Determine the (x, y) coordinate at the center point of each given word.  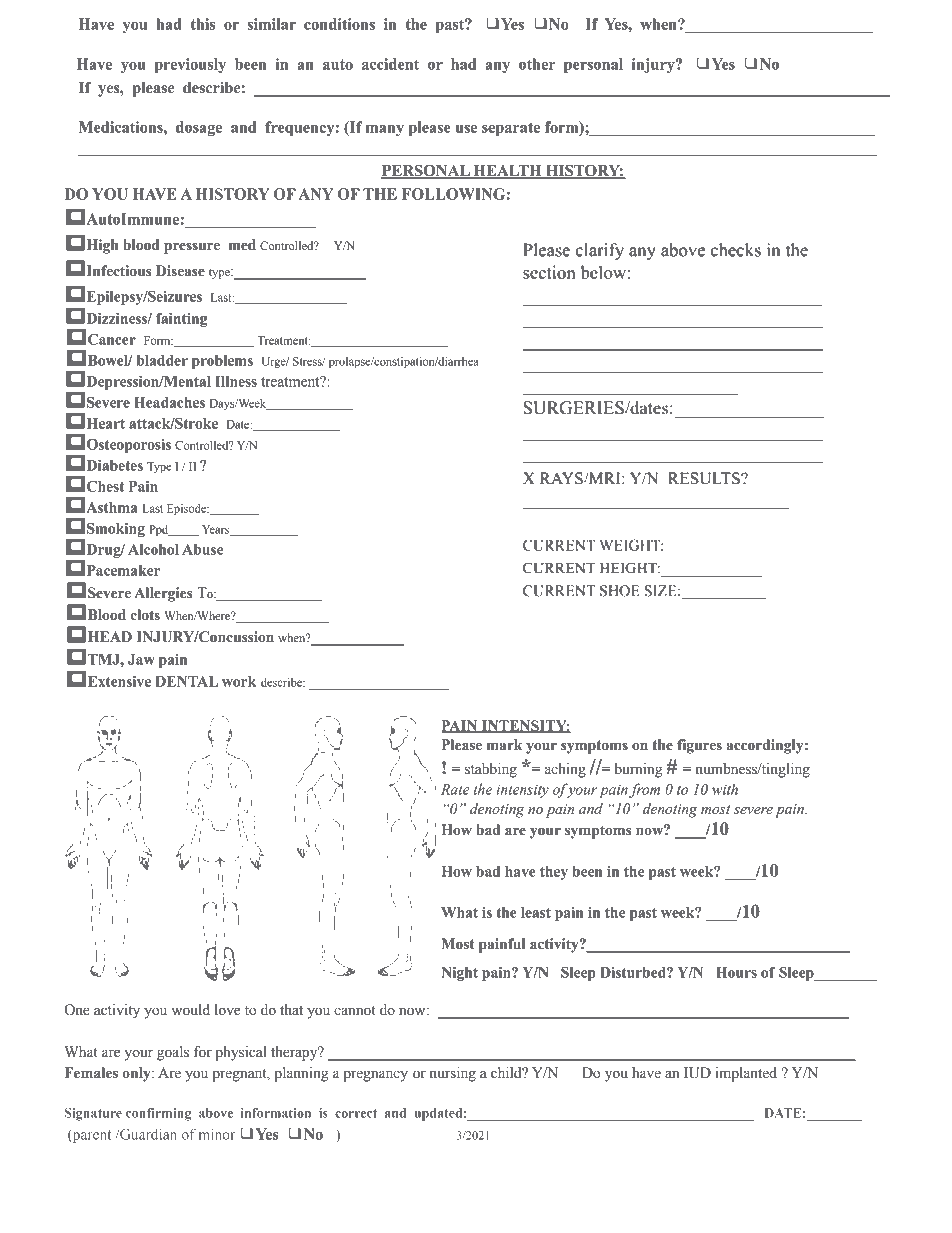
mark (504, 745)
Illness (236, 381)
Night (459, 974)
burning (638, 770)
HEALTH (507, 171)
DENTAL (186, 681)
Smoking (116, 530)
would (191, 1010)
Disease (180, 271)
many (385, 130)
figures (699, 746)
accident (390, 64)
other (537, 64)
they (554, 873)
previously (190, 65)
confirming (158, 1114)
